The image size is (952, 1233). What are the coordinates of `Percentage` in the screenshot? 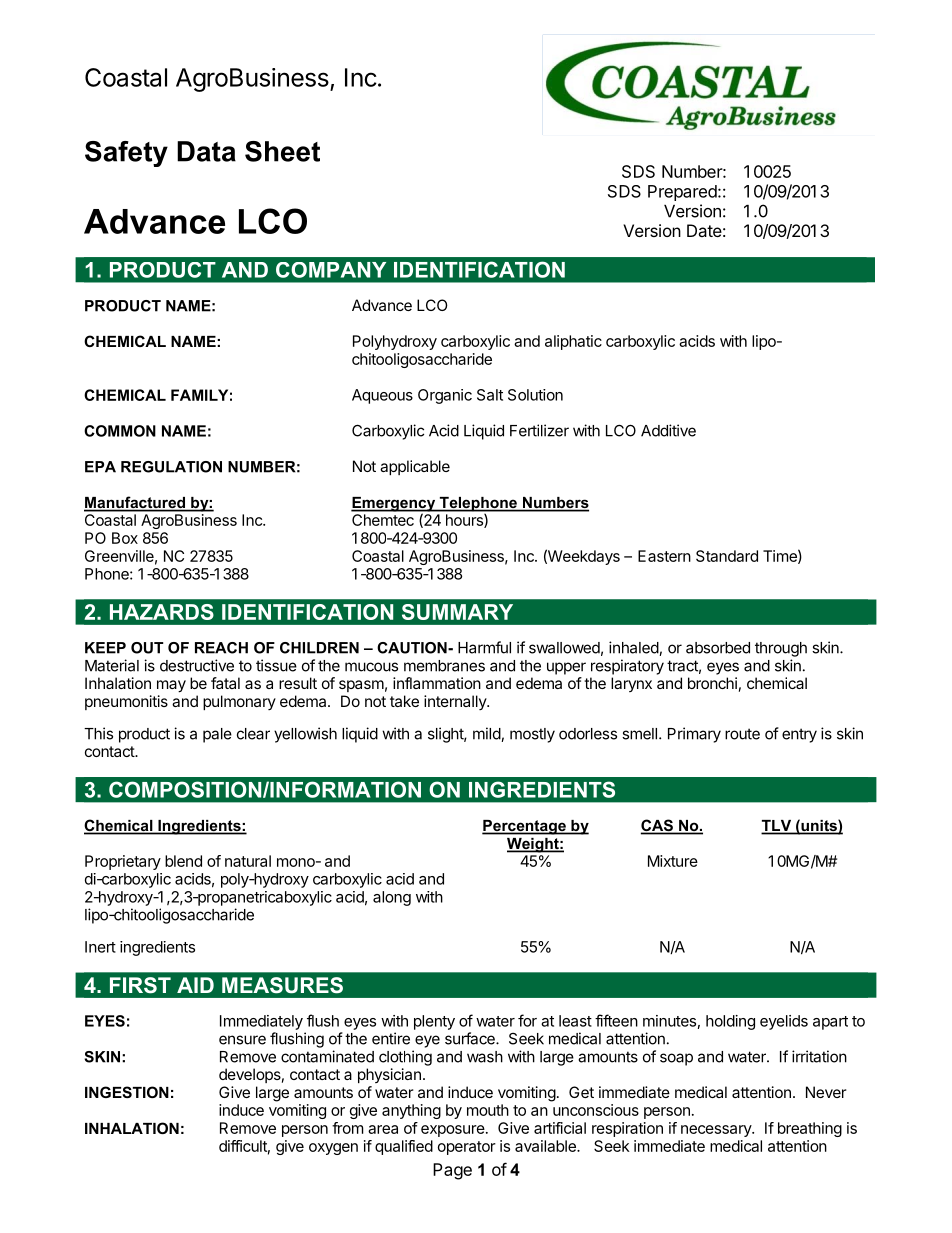 It's located at (525, 827).
